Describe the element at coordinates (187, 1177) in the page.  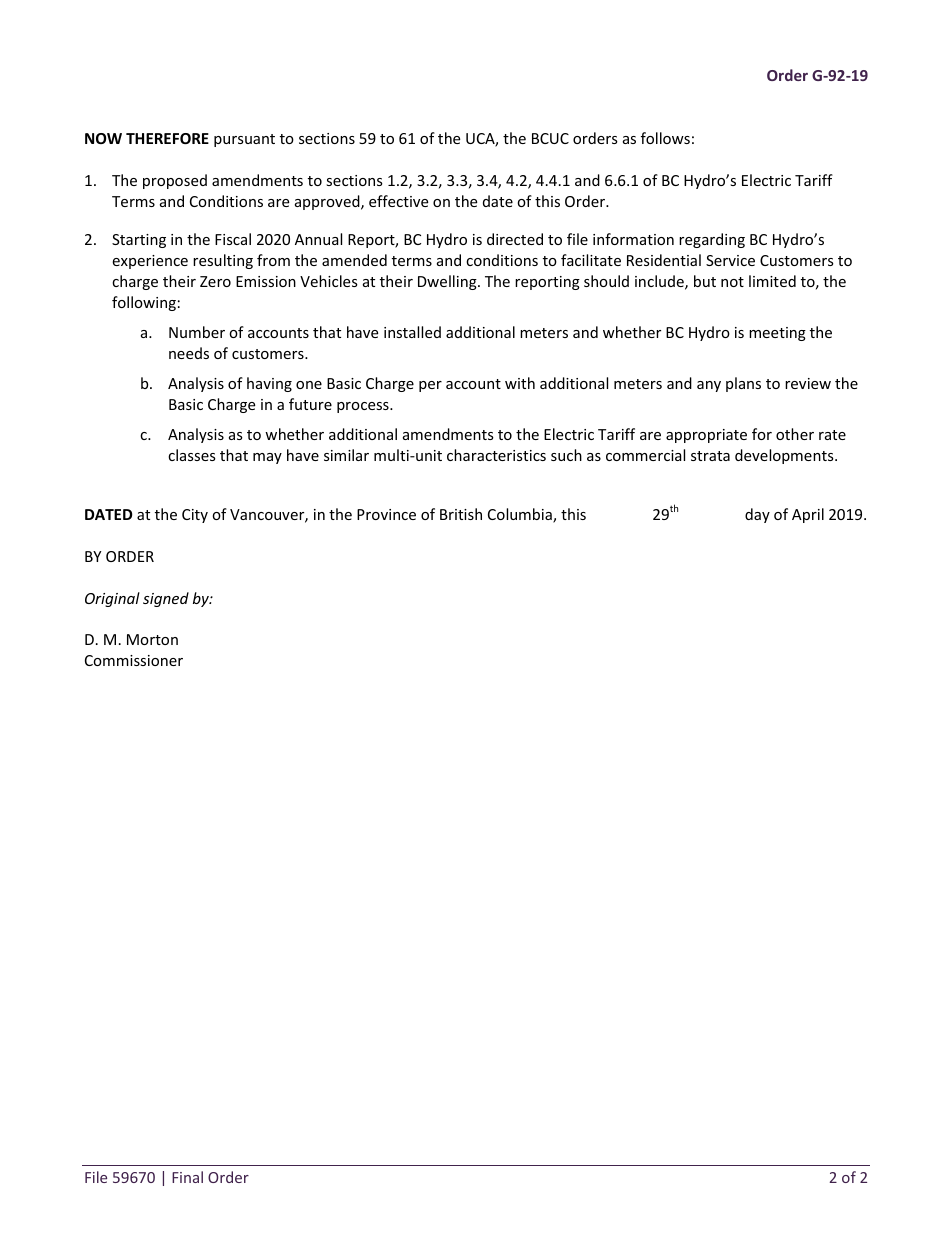
I see `Final` at that location.
